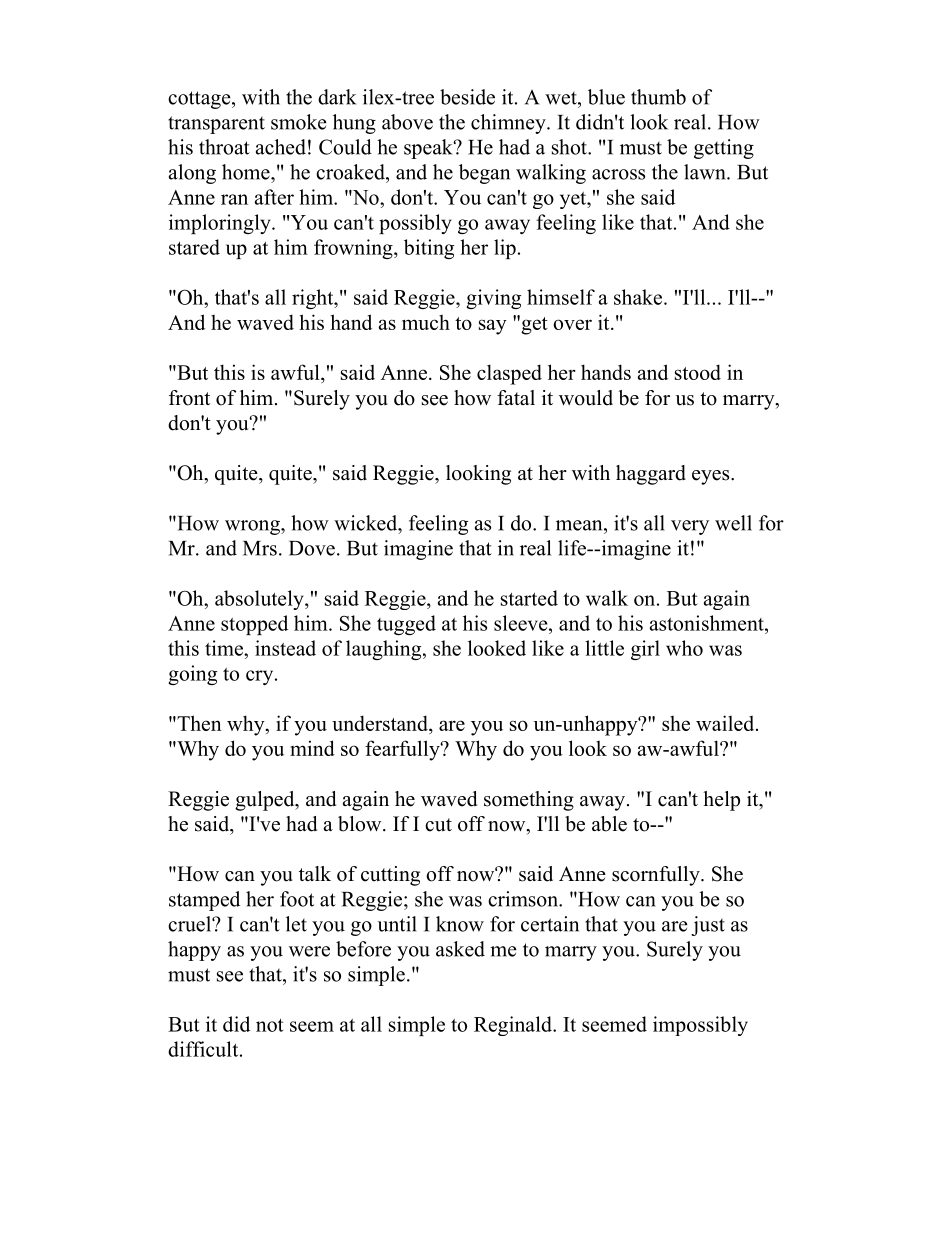  What do you see at coordinates (658, 97) in the screenshot?
I see `thumb` at bounding box center [658, 97].
